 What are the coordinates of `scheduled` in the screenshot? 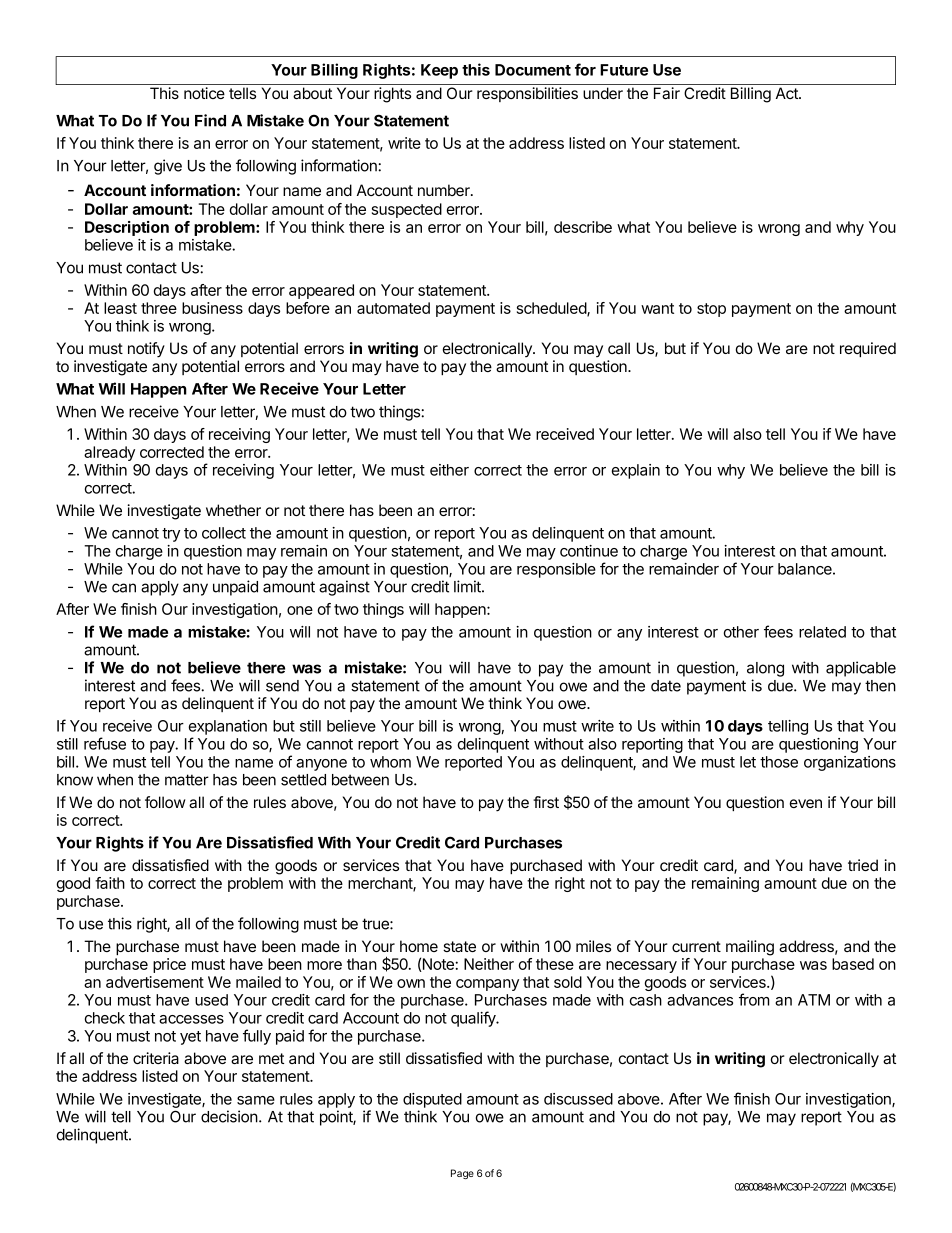 It's located at (552, 309).
